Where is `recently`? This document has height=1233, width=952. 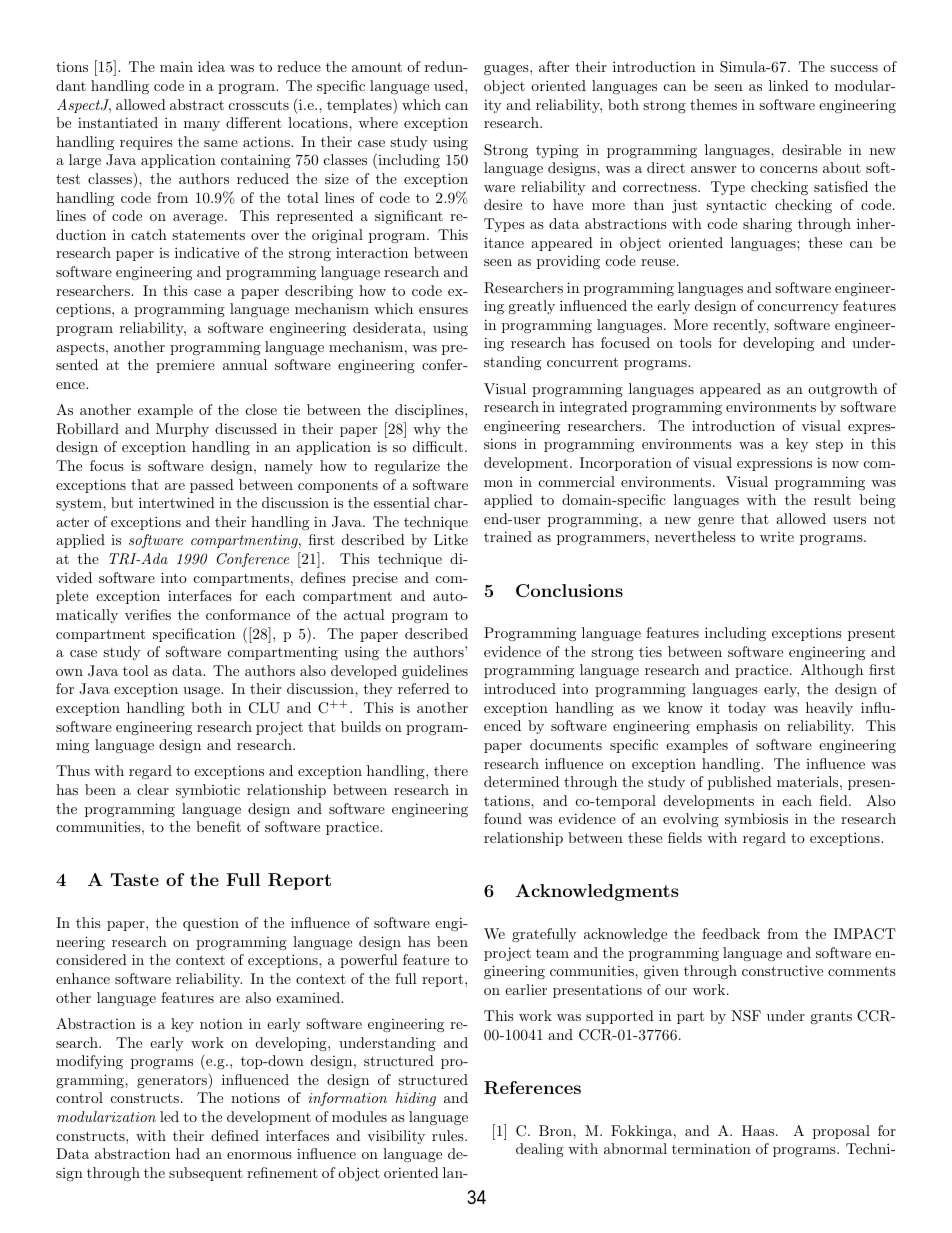 recently is located at coordinates (741, 326).
